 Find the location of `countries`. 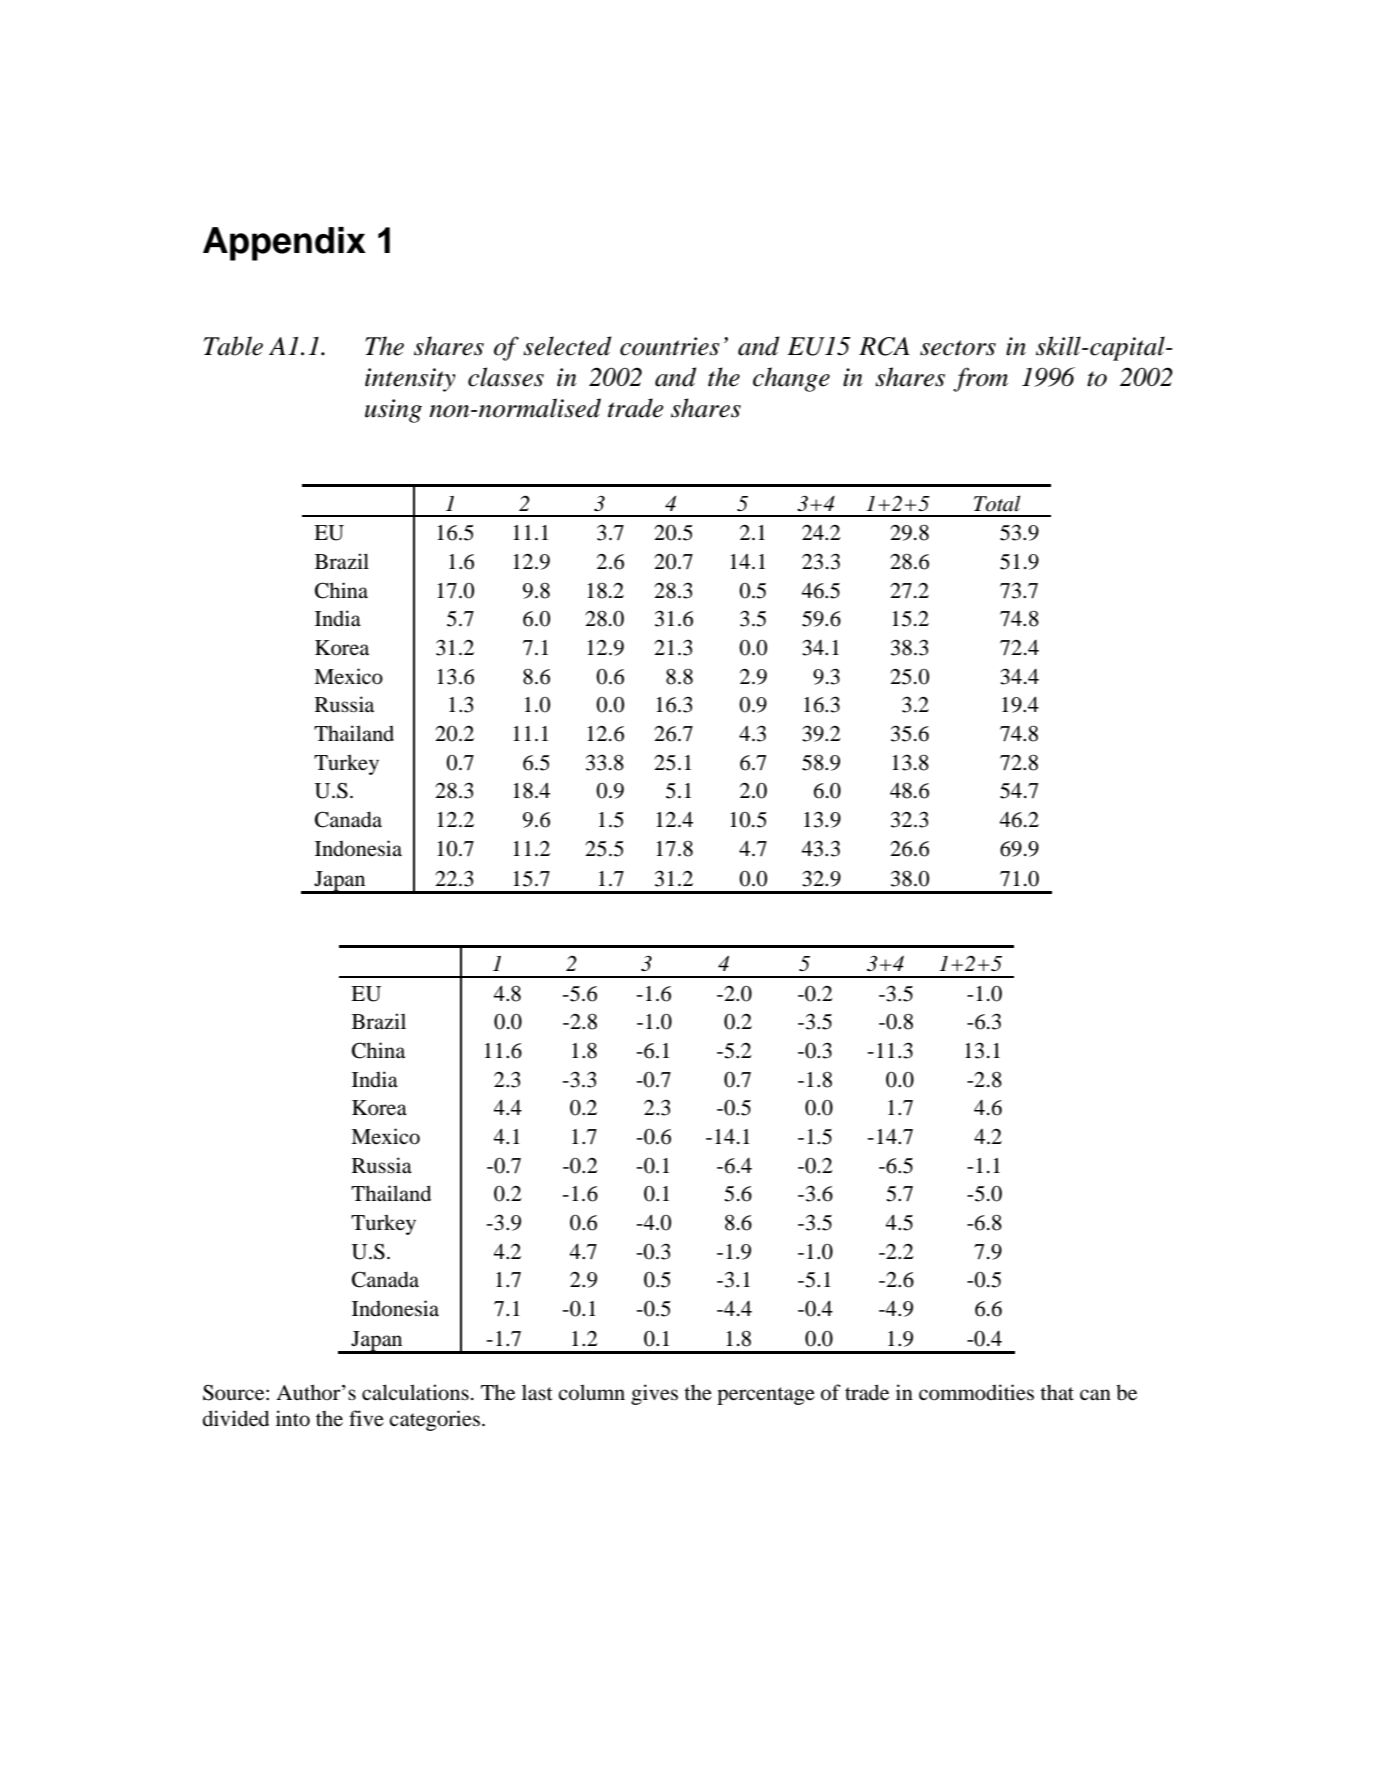

countries is located at coordinates (670, 346).
